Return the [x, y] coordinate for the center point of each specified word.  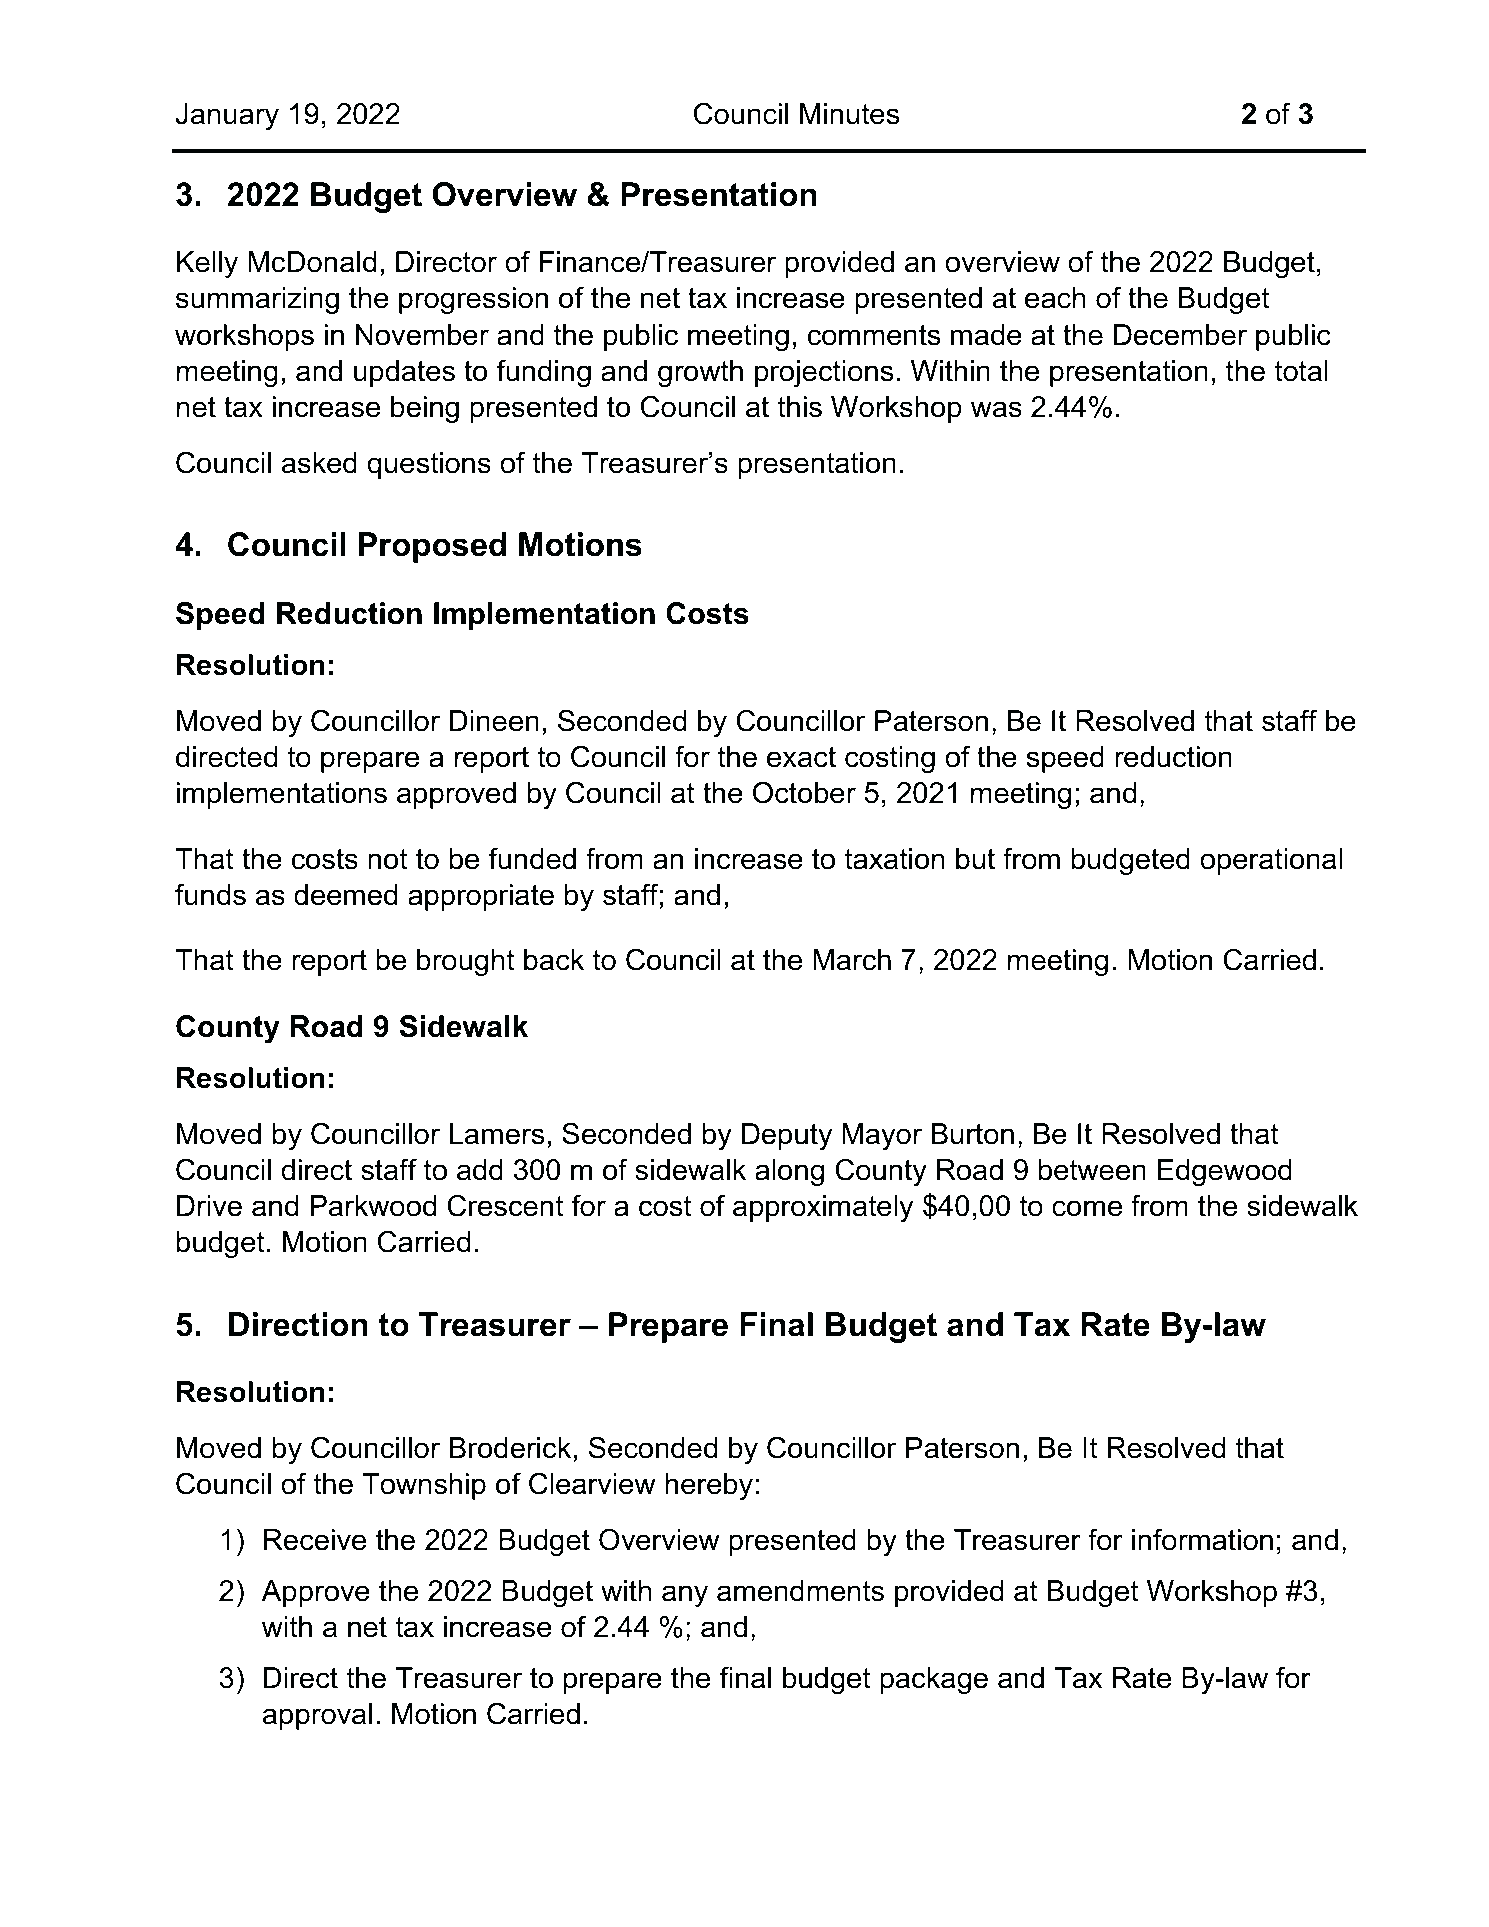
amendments [800, 1591]
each [1055, 298]
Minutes [849, 114]
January [227, 116]
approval [317, 1716]
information [1202, 1539]
